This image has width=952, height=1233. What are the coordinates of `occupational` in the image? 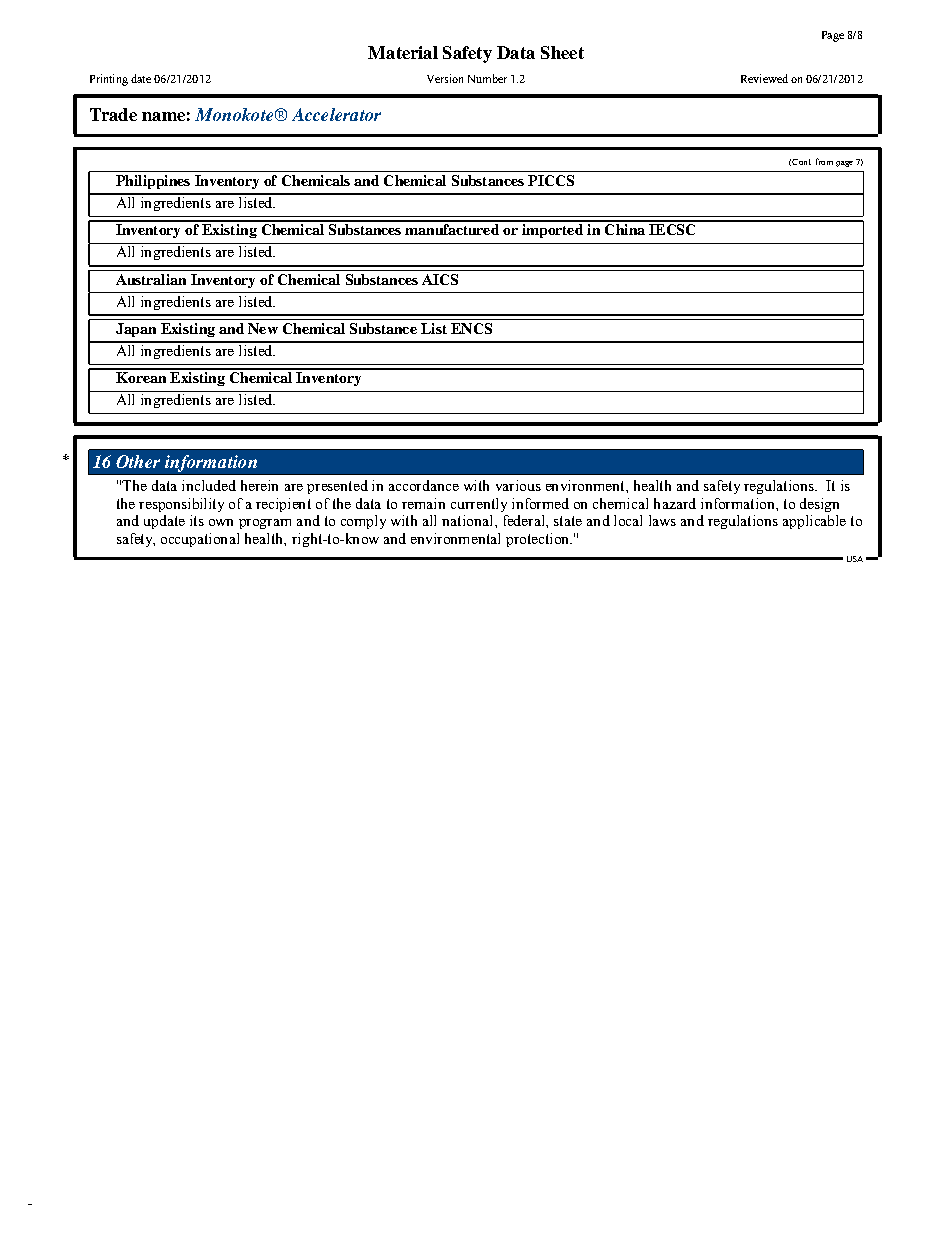 It's located at (200, 540).
